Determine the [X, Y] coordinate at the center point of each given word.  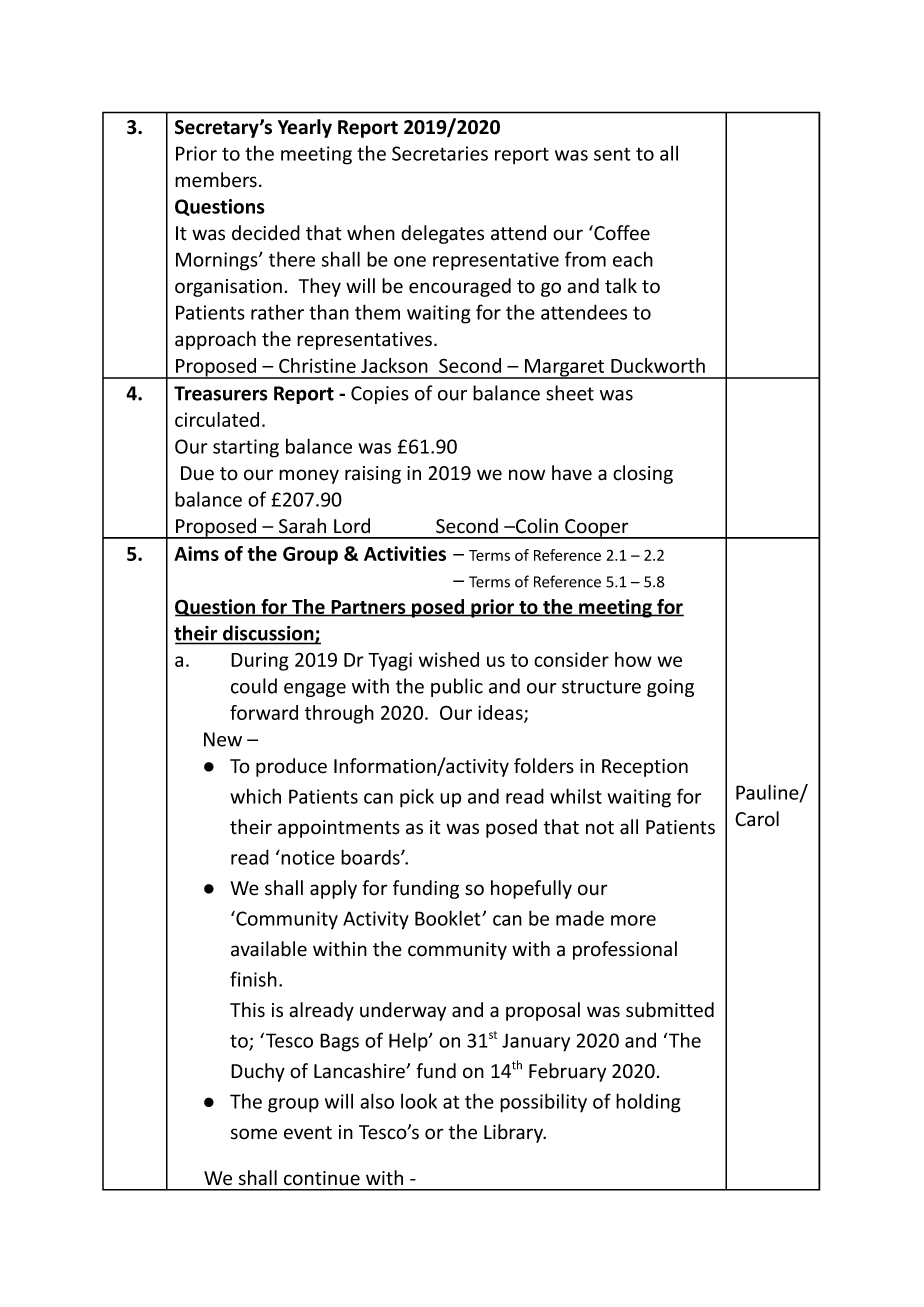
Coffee [621, 233]
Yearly [305, 128]
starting [246, 448]
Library [515, 1133]
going [670, 688]
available [269, 949]
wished [449, 659]
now [527, 475]
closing [643, 474]
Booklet [449, 918]
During [260, 662]
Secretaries [440, 153]
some [254, 1134]
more [633, 920]
